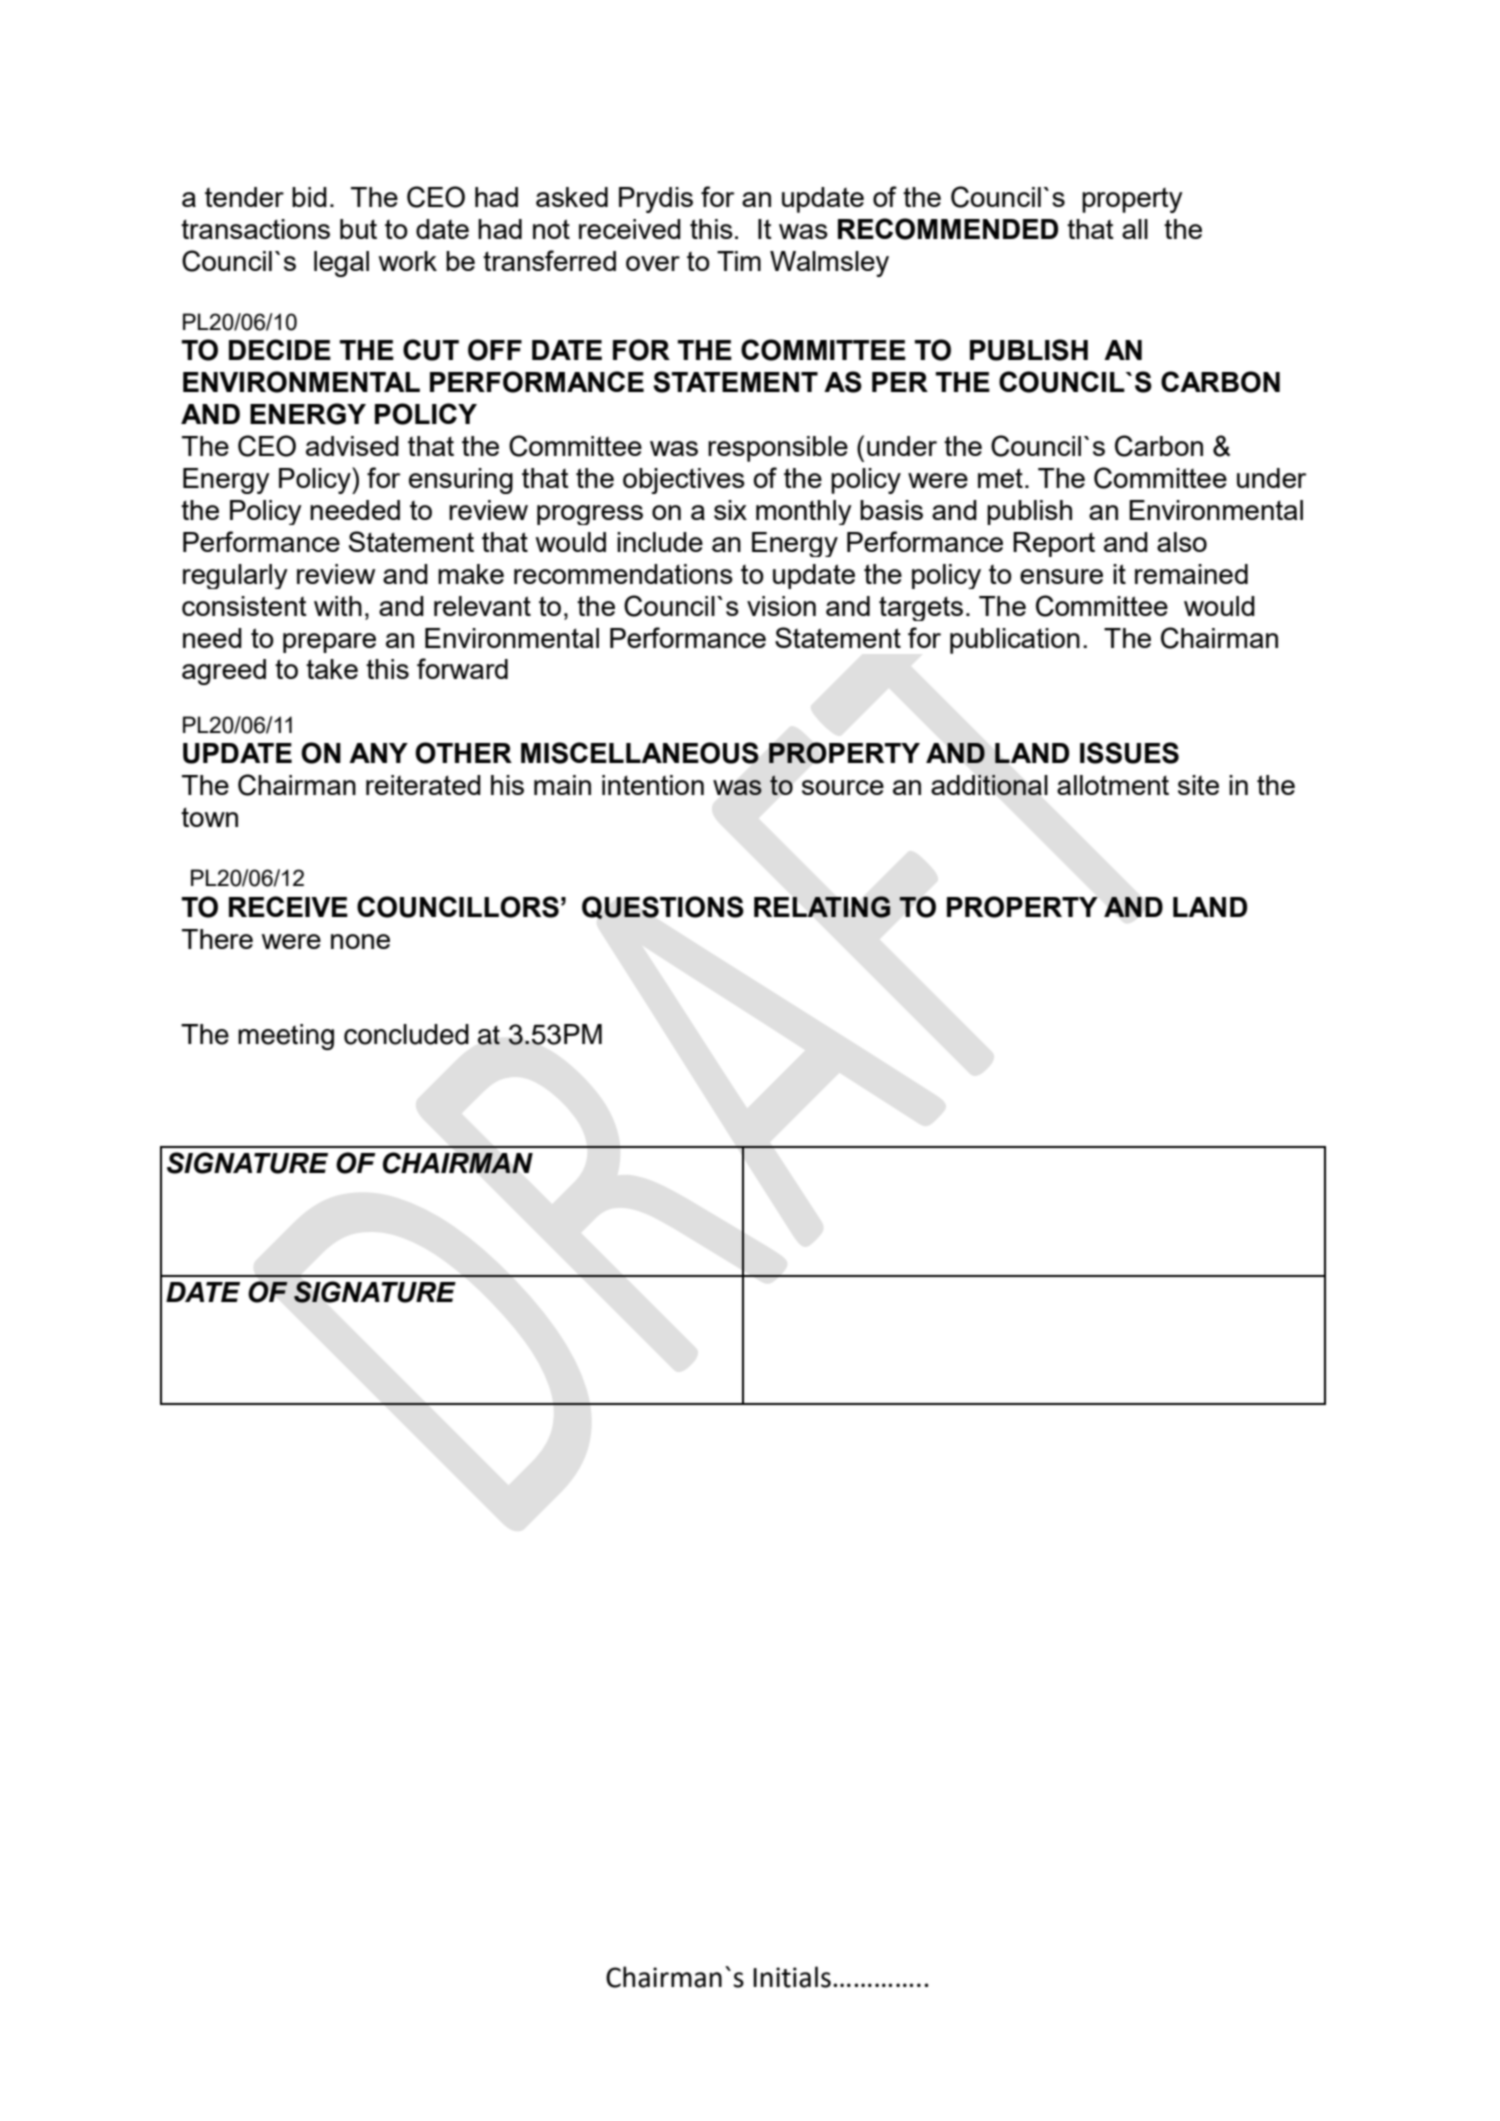  Describe the element at coordinates (341, 264) in the document. I see `legal` at that location.
